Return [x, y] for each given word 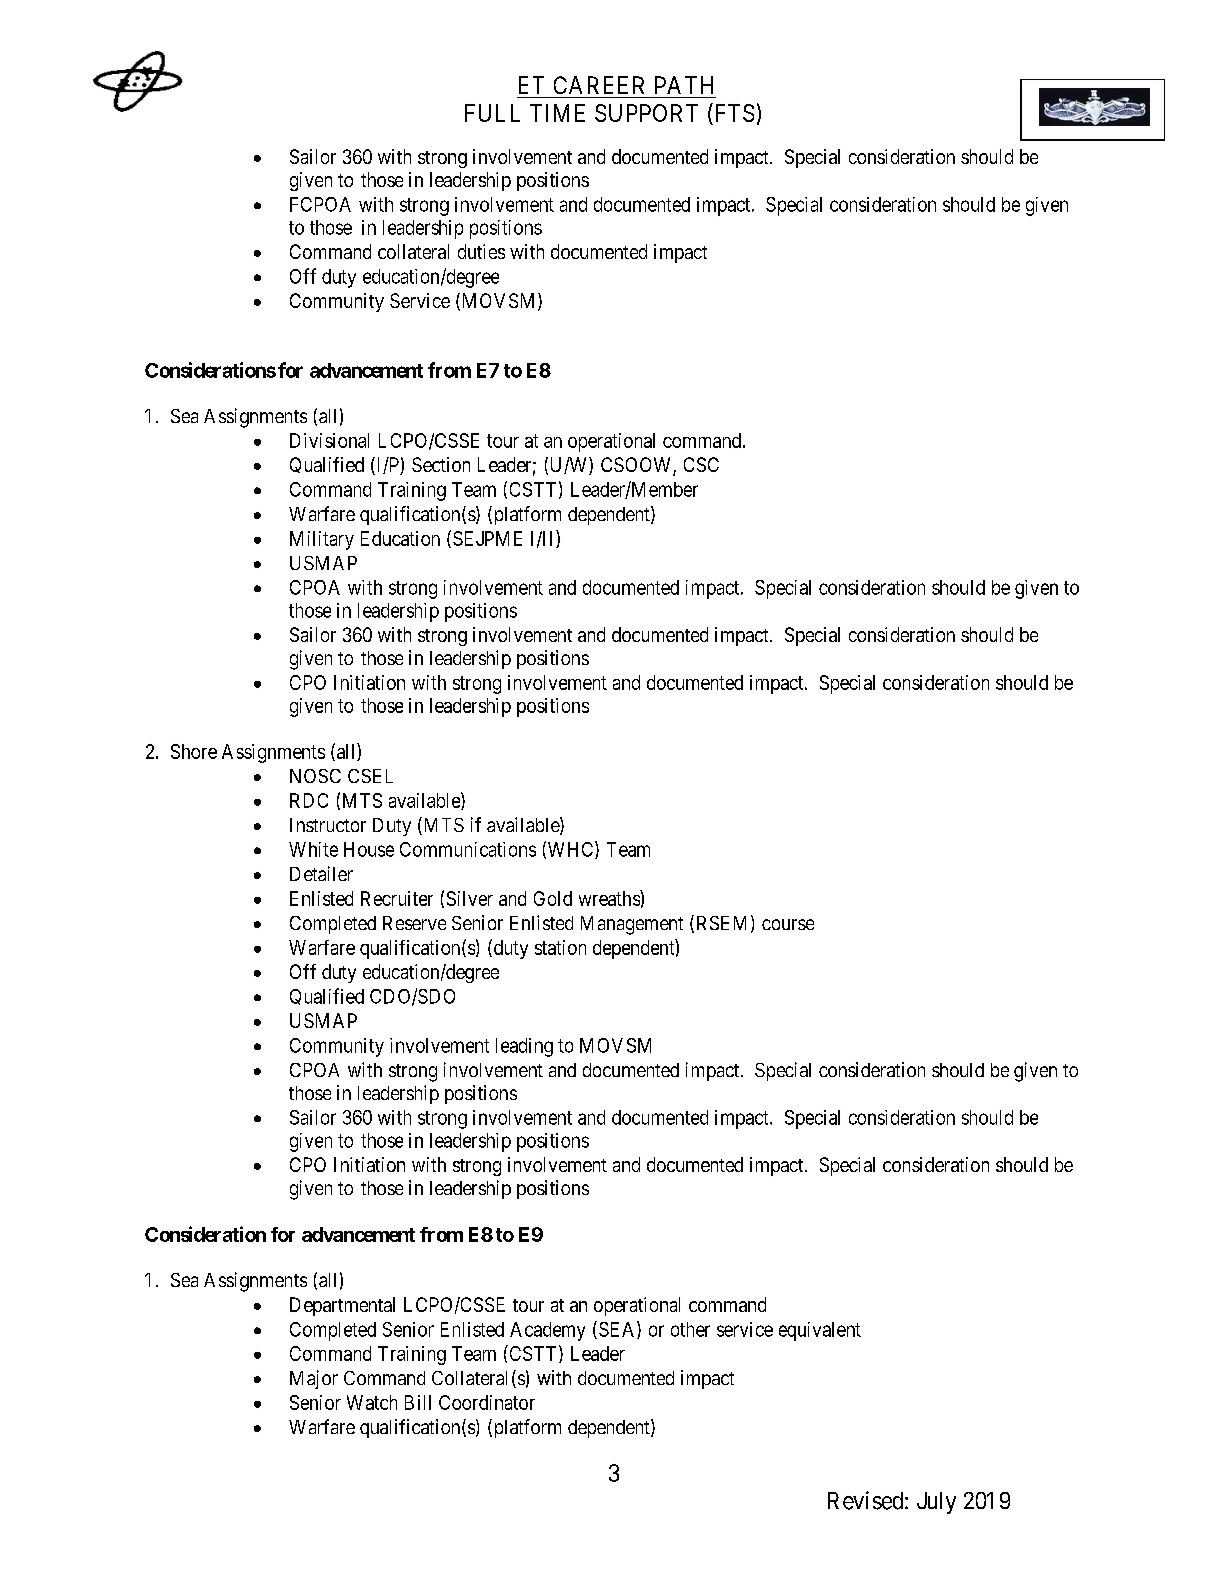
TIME [557, 113]
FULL [492, 113]
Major [314, 1379]
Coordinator [487, 1402]
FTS [733, 112]
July [936, 1503]
